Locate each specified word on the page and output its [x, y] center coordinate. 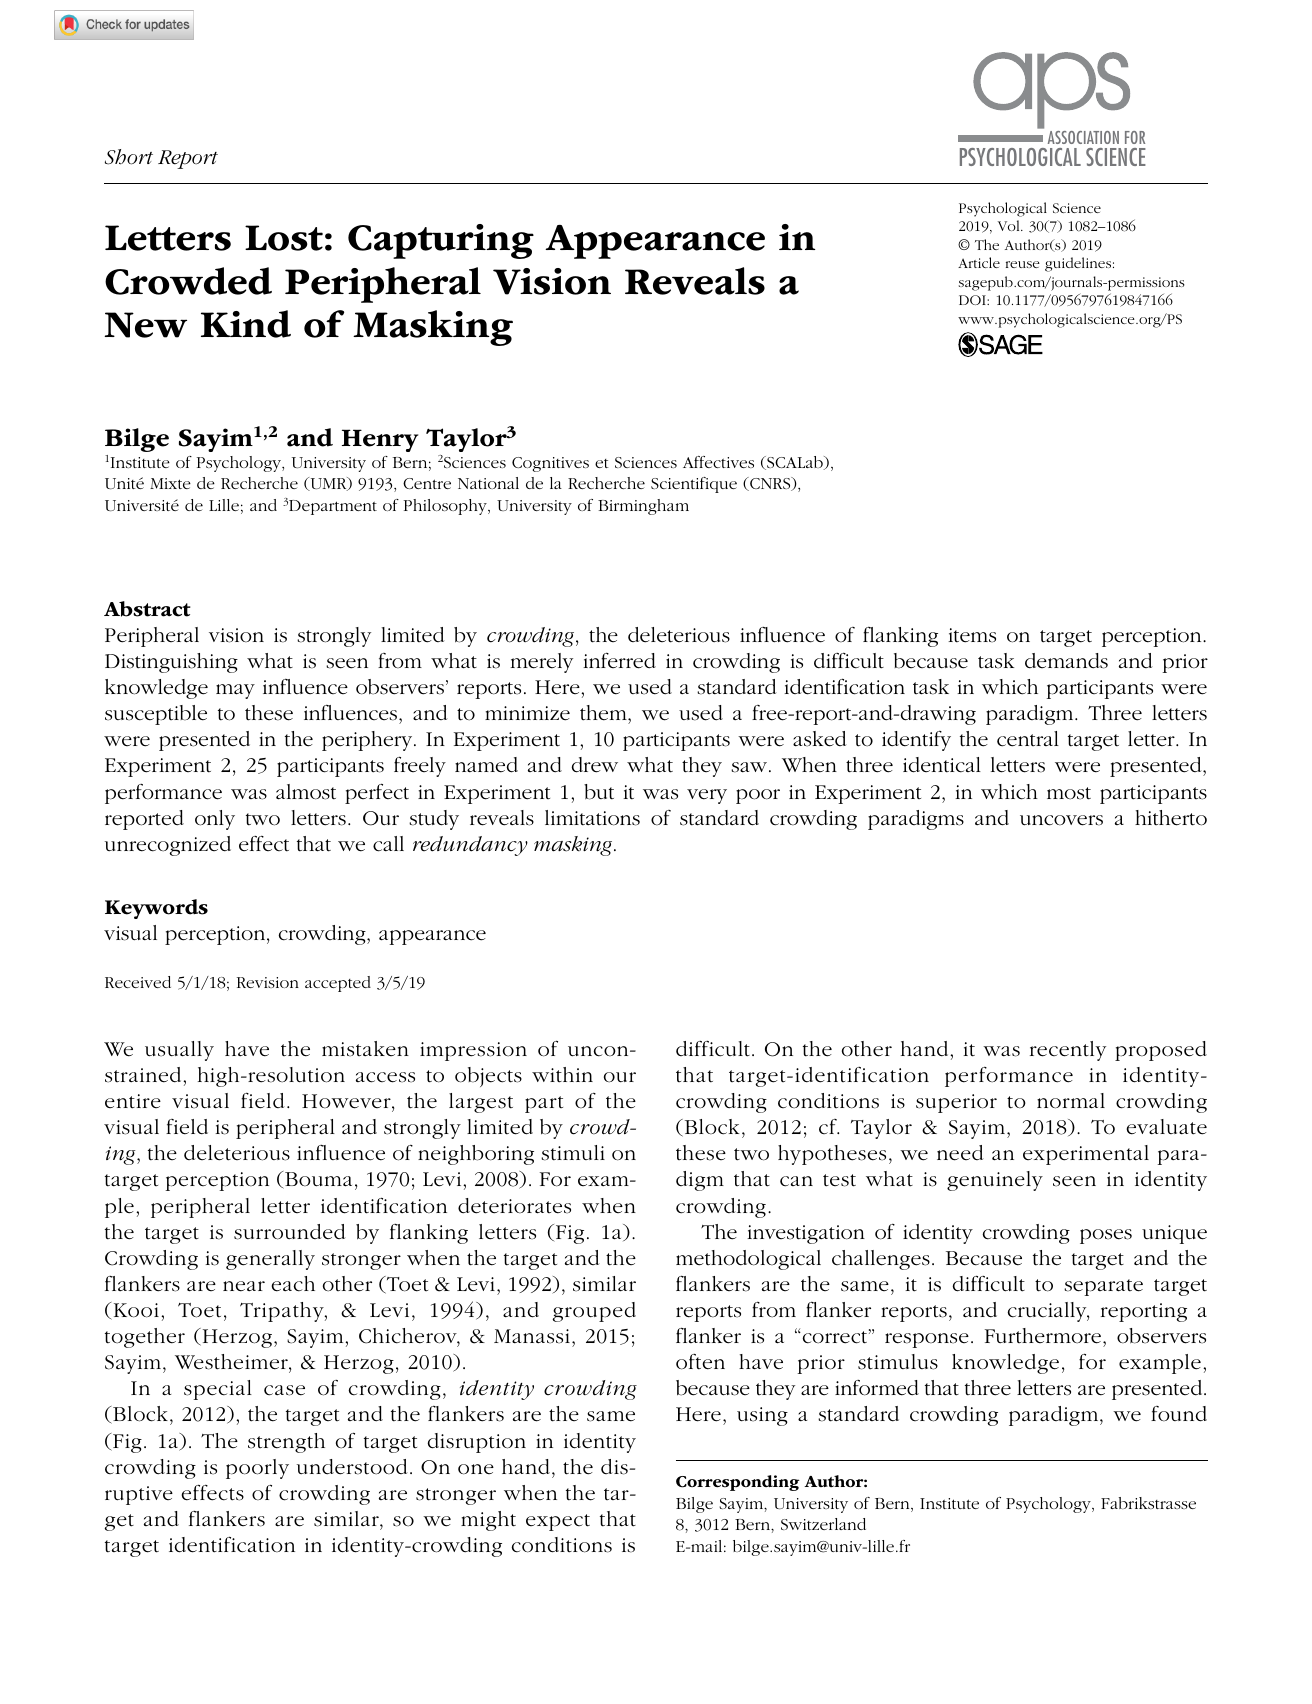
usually [179, 1051]
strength [286, 1443]
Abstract [147, 609]
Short [129, 157]
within [562, 1075]
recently [1068, 1051]
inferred [619, 661]
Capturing [441, 241]
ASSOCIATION [1083, 137]
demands [1066, 661]
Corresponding [737, 1483]
